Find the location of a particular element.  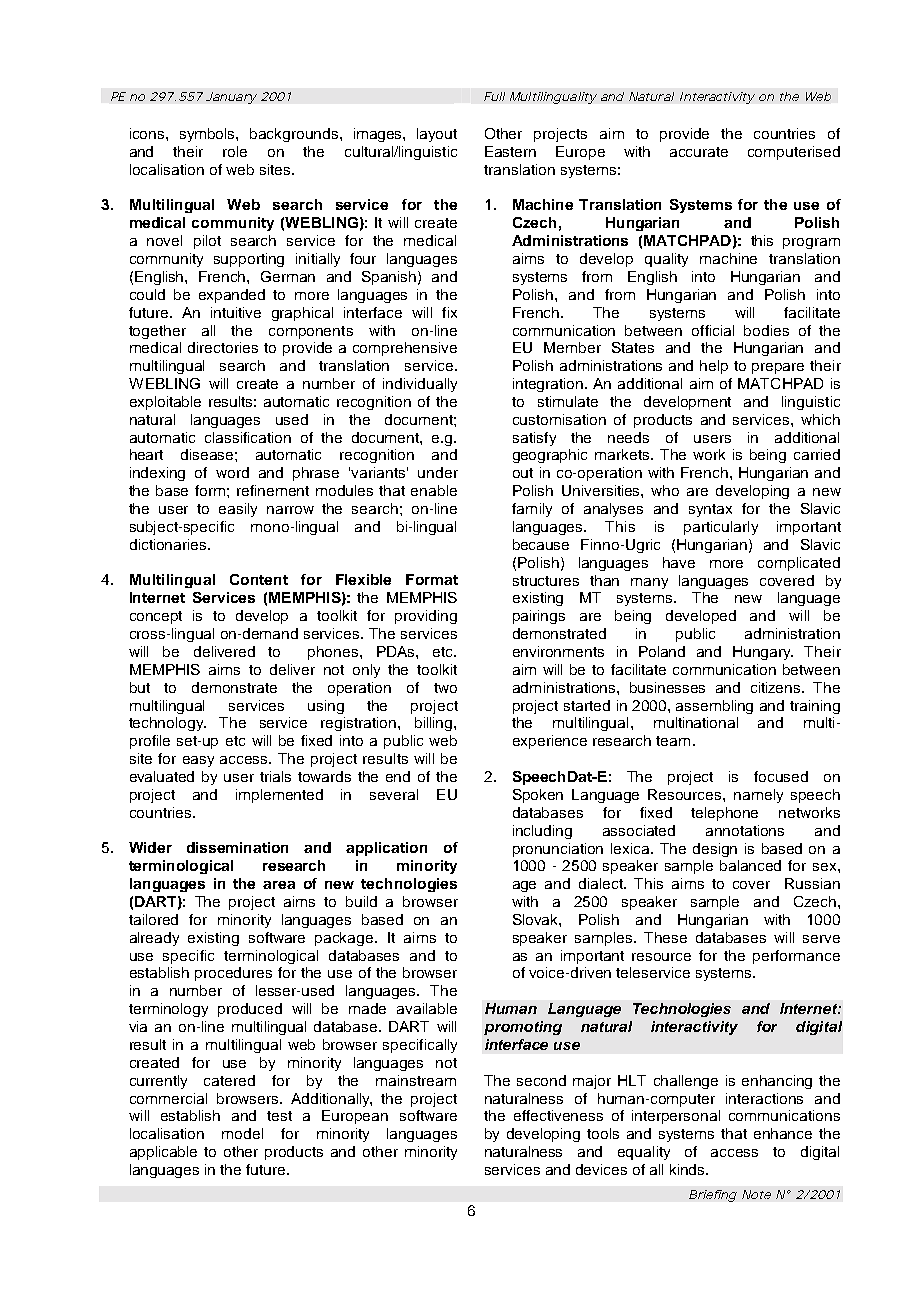

role is located at coordinates (235, 151).
